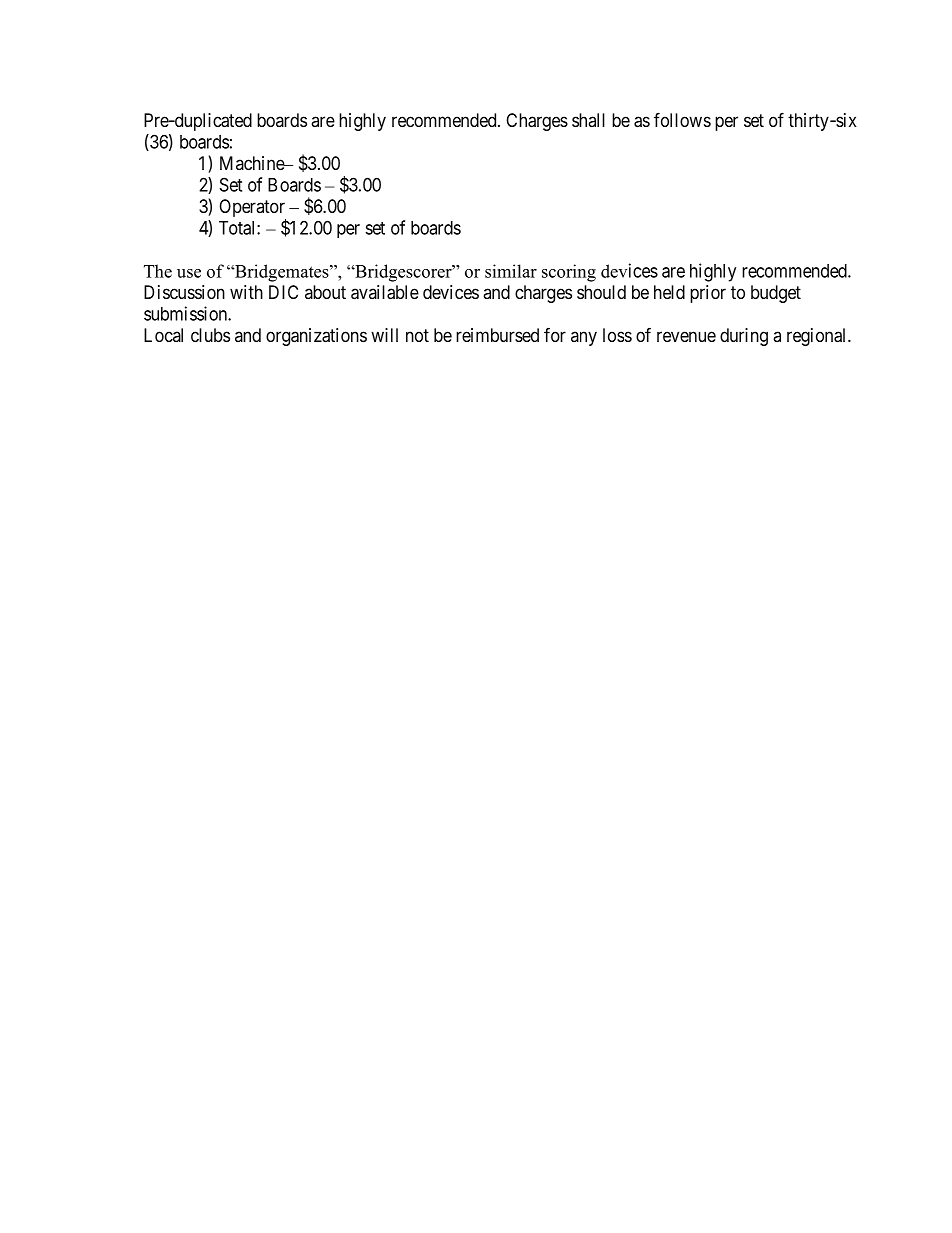 The height and width of the image is (1233, 952). I want to click on Machine, so click(253, 163).
